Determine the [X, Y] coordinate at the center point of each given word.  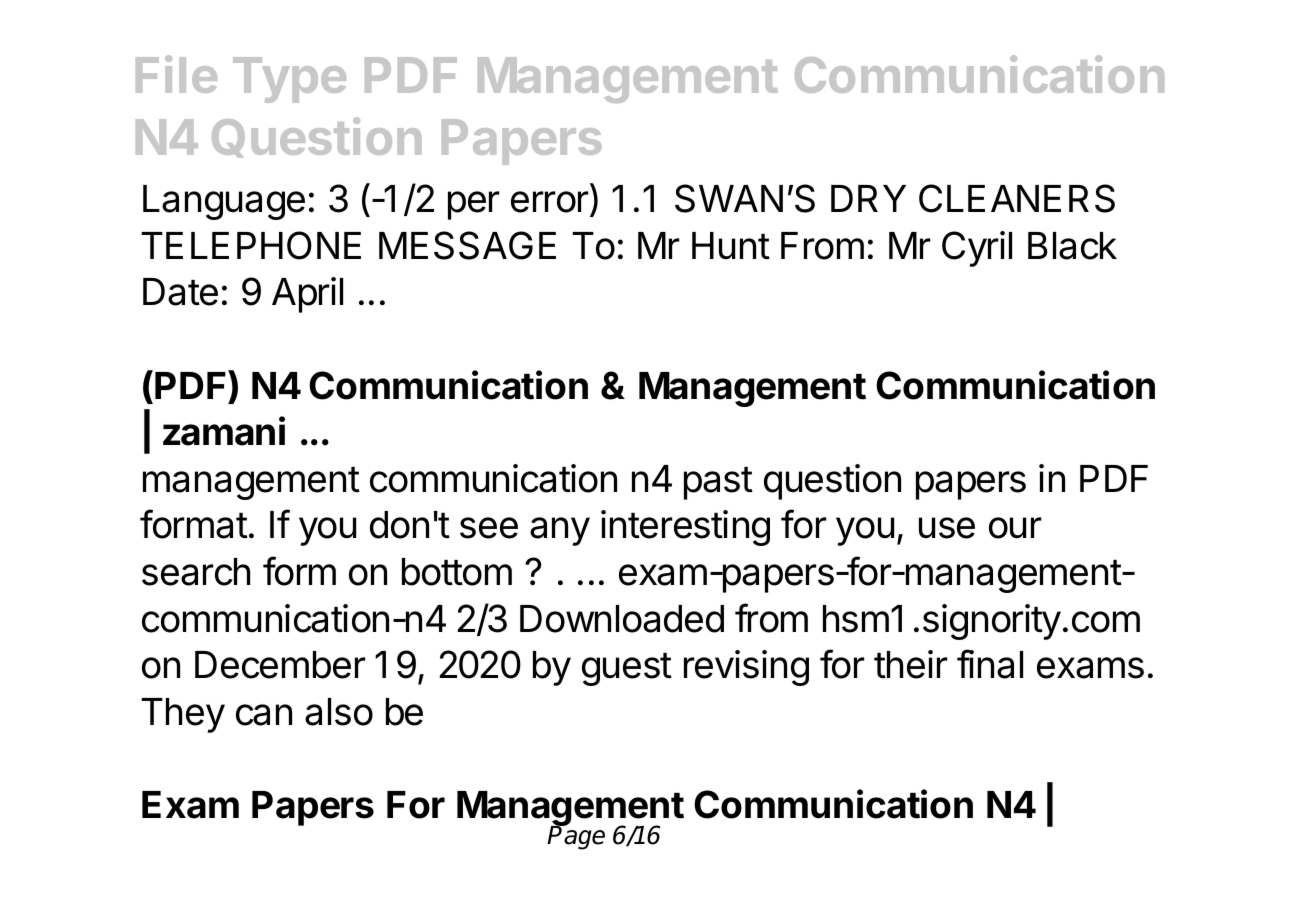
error [549, 202]
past [718, 483]
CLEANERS [1017, 198]
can [264, 715]
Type [289, 80]
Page [576, 837]
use [947, 528]
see [489, 528]
